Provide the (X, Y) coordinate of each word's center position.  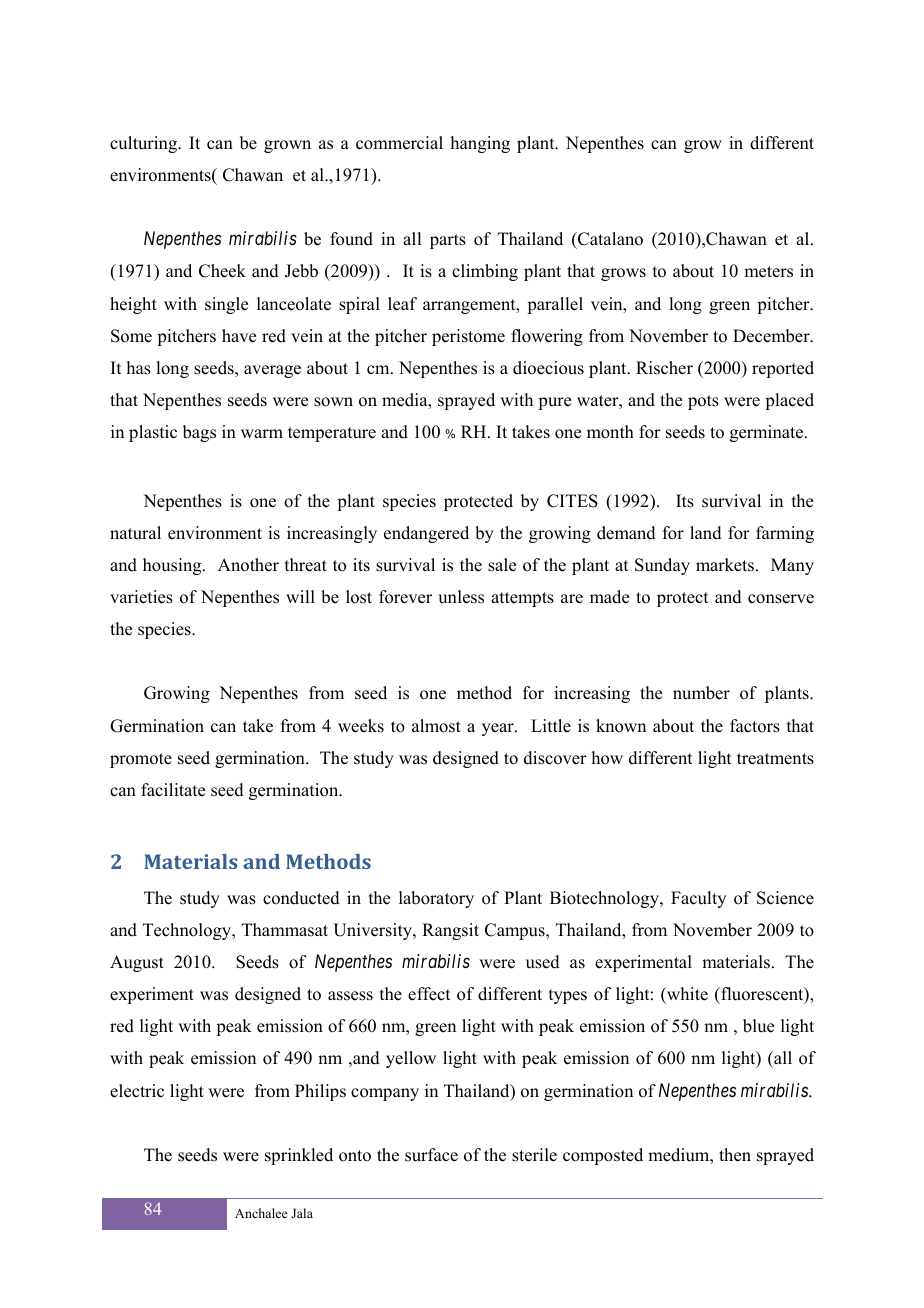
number (701, 693)
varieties (141, 597)
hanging (480, 144)
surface (431, 1155)
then (735, 1155)
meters (768, 272)
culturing (144, 144)
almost (436, 726)
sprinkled (299, 1156)
